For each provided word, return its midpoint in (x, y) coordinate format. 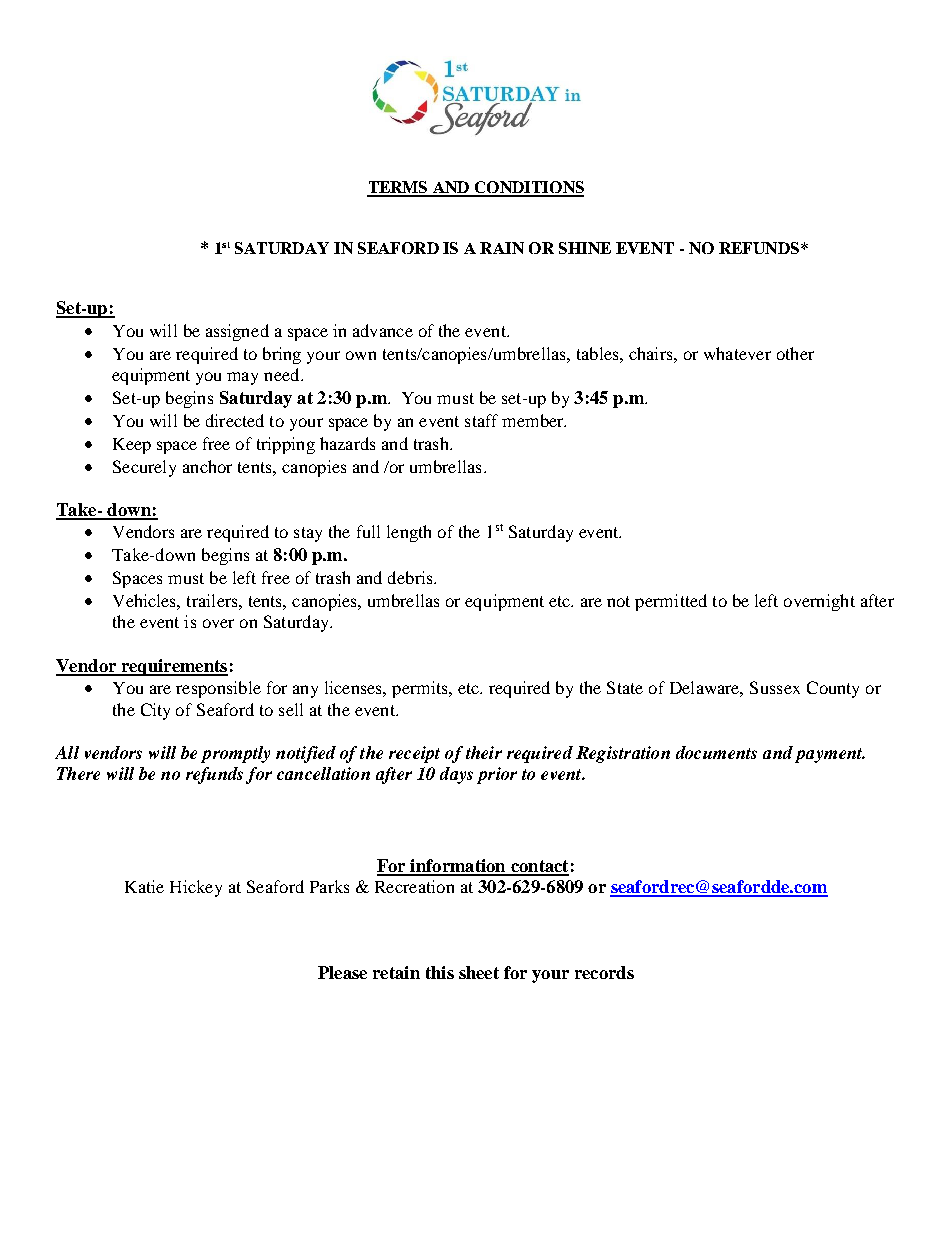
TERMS (398, 188)
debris (411, 577)
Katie (144, 886)
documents (716, 752)
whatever (737, 353)
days (456, 775)
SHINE (585, 248)
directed (235, 420)
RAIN (502, 248)
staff (481, 420)
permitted (671, 602)
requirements (173, 667)
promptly (235, 754)
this (440, 972)
